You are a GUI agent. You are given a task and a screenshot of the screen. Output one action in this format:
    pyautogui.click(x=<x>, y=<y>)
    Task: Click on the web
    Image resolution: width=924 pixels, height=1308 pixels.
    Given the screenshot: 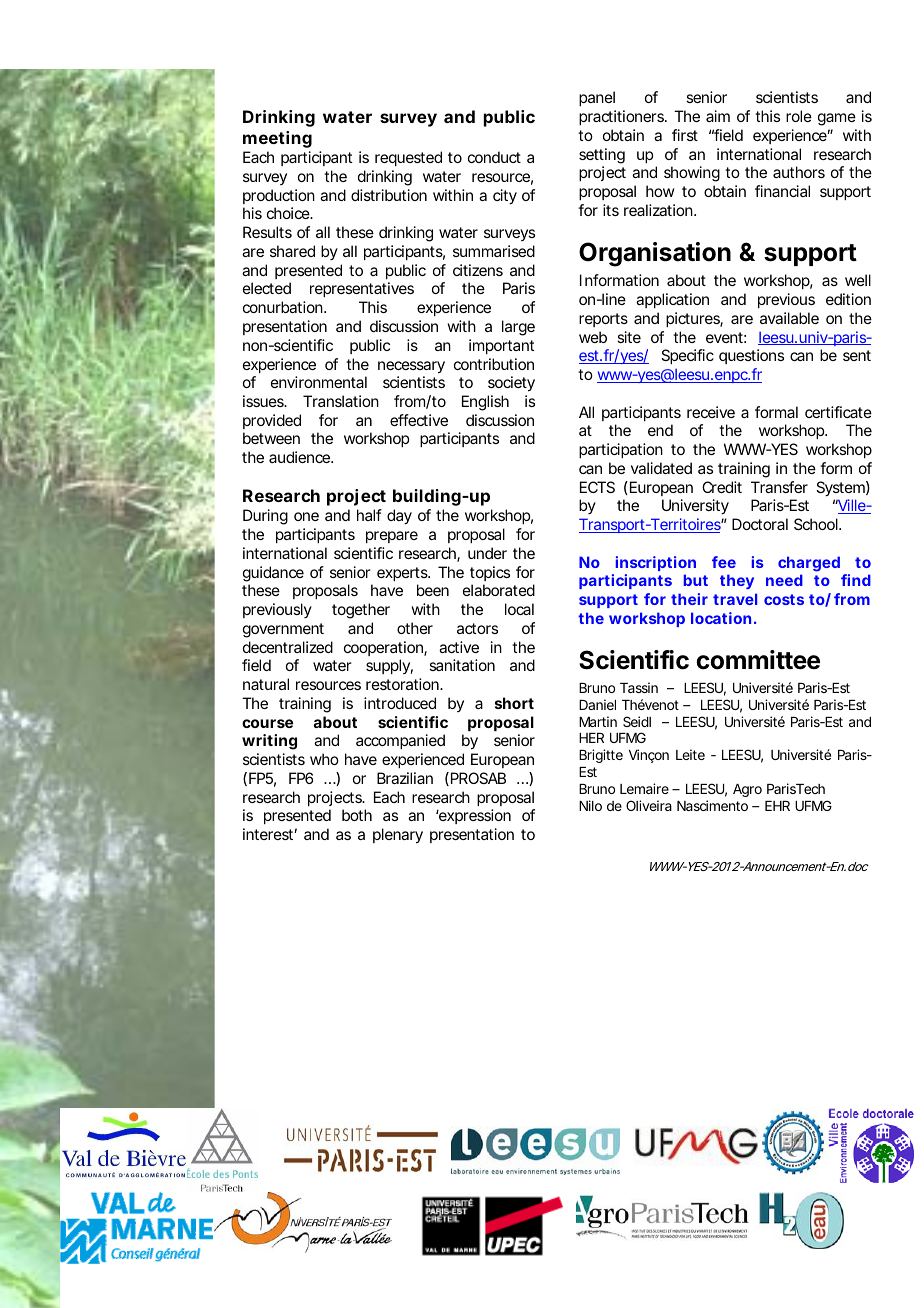 What is the action you would take?
    pyautogui.click(x=593, y=337)
